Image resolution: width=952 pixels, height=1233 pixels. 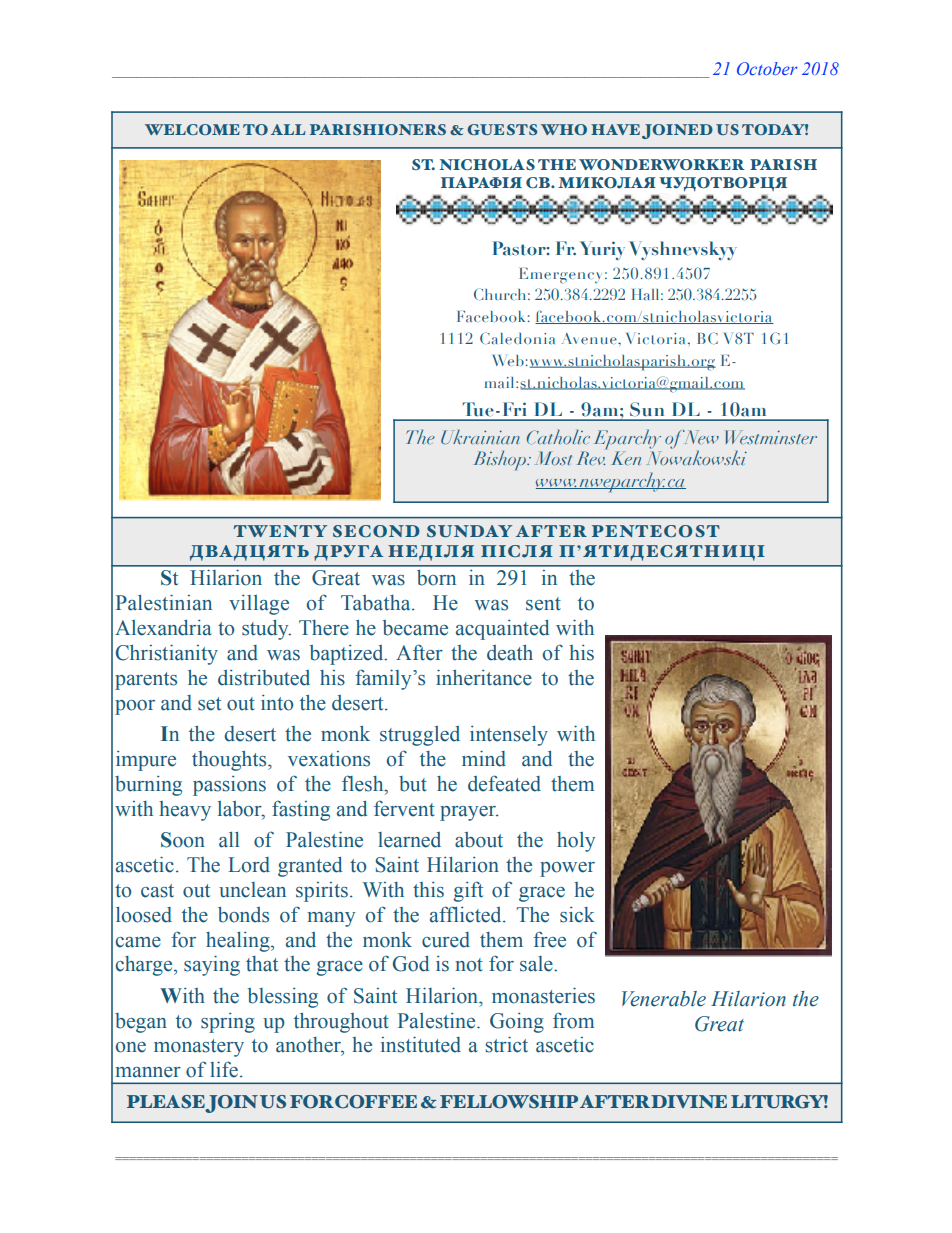 What do you see at coordinates (224, 1069) in the image?
I see `life` at bounding box center [224, 1069].
